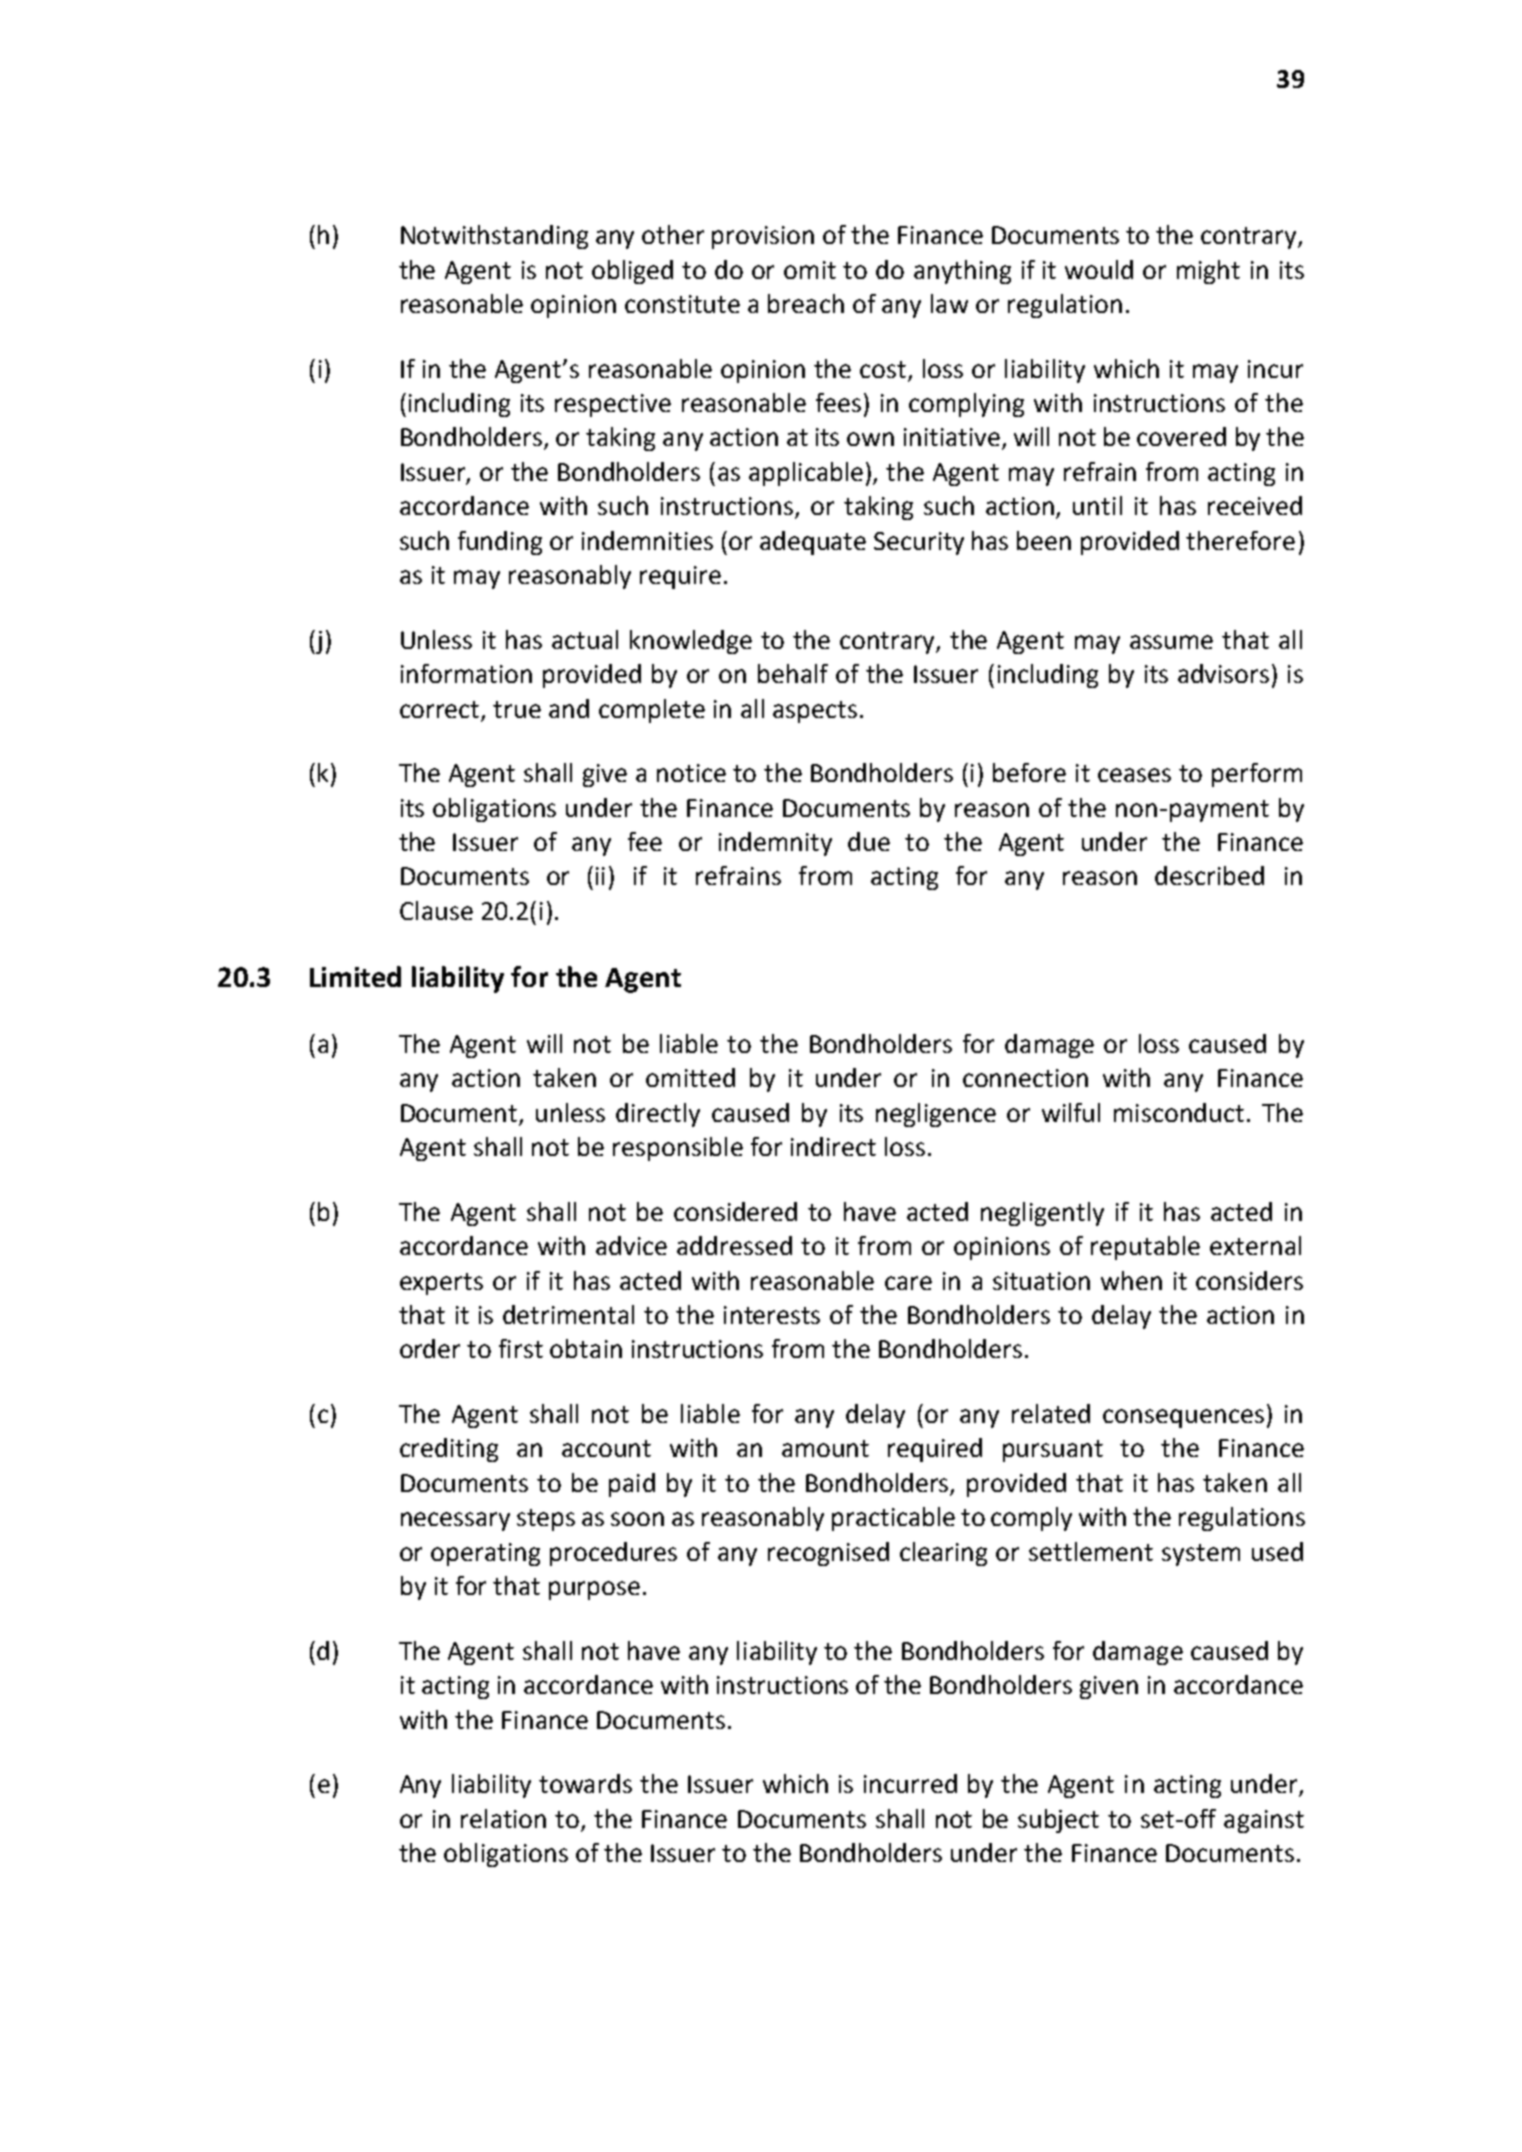 The width and height of the document is (1522, 2152). I want to click on breach, so click(806, 303).
